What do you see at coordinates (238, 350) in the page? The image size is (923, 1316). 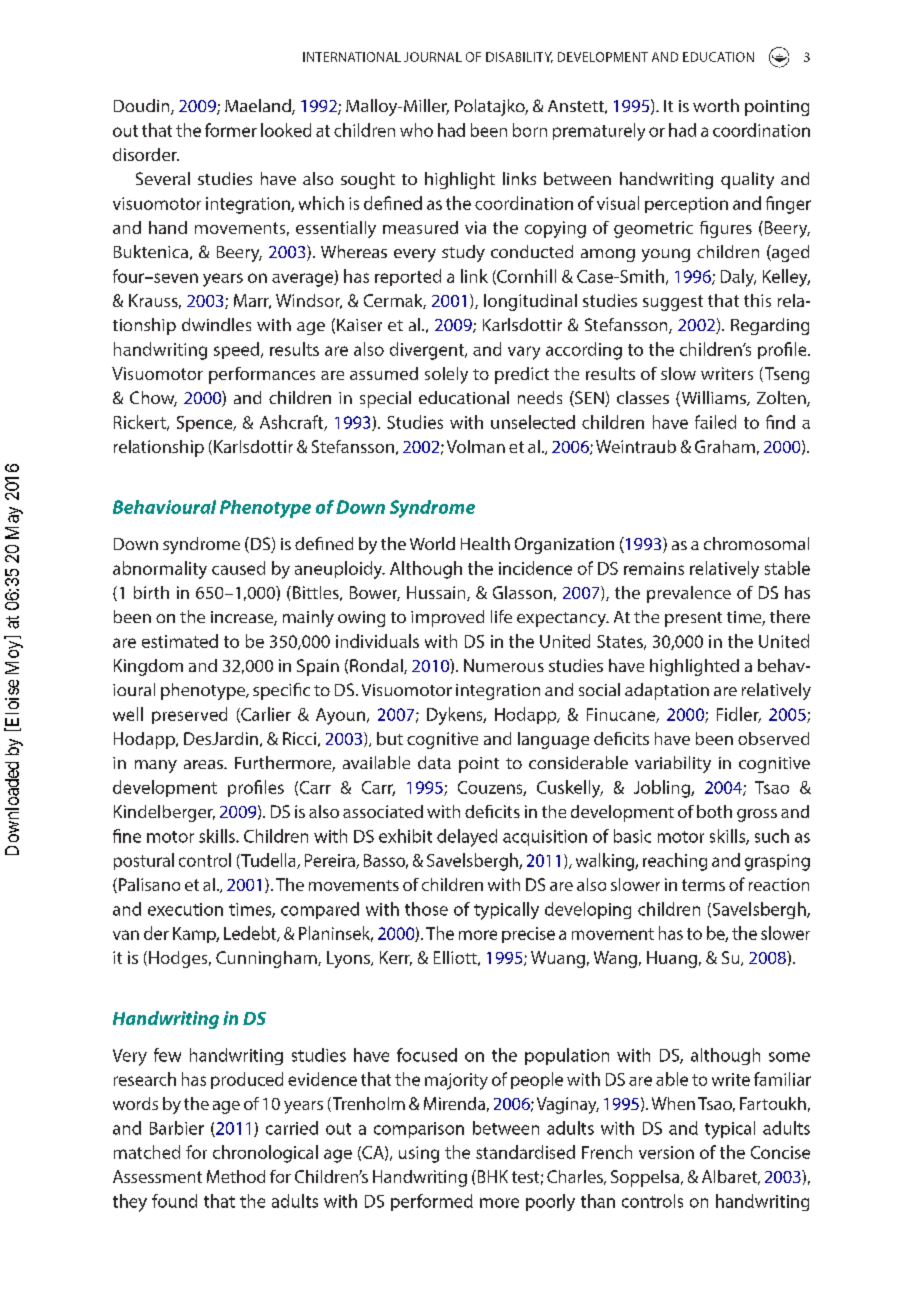 I see `speed` at bounding box center [238, 350].
